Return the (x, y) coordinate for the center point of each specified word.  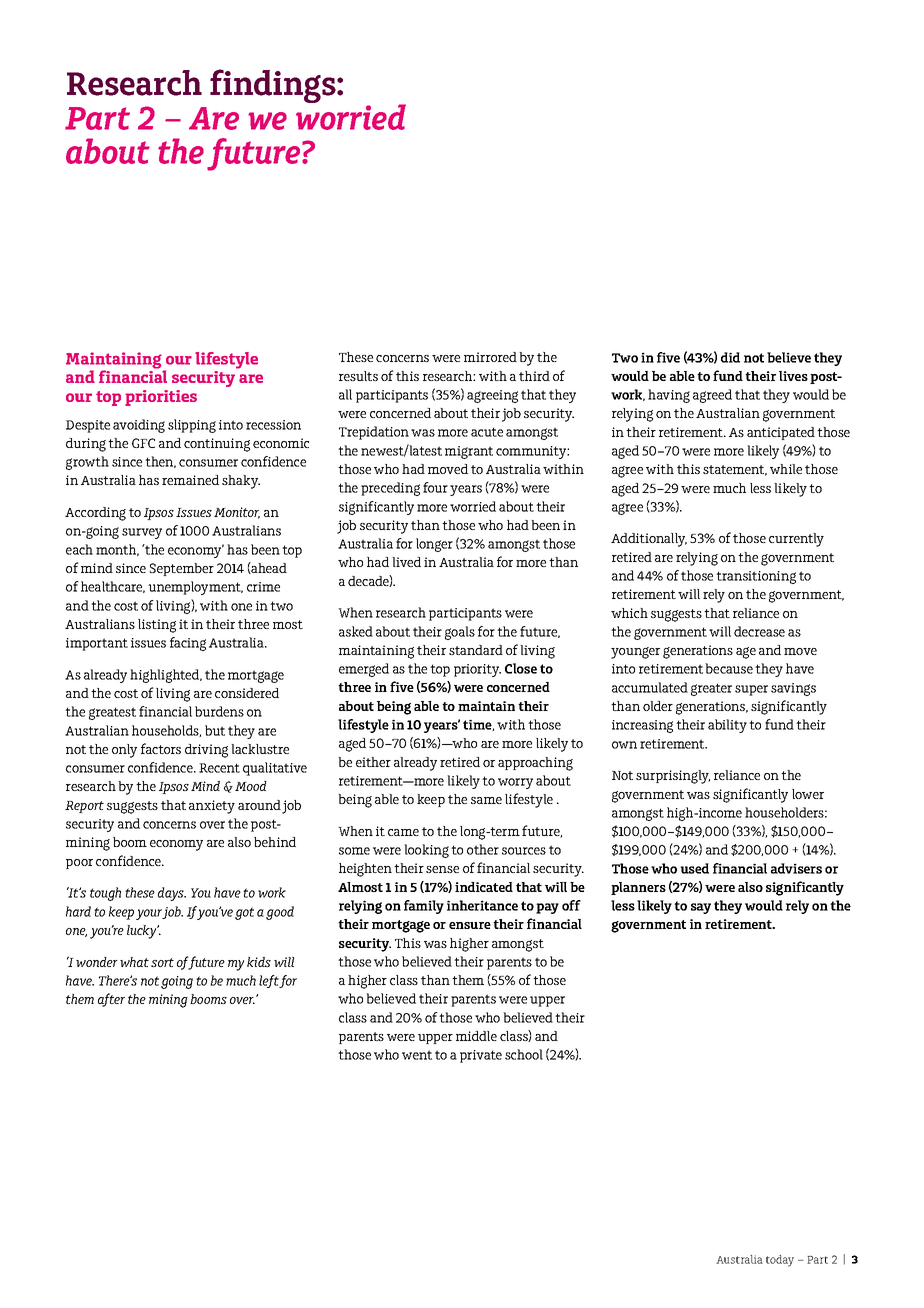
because (729, 668)
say (701, 908)
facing (188, 644)
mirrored (490, 357)
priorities (161, 398)
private (481, 1056)
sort (162, 962)
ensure (470, 925)
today (780, 1261)
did (730, 357)
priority (477, 670)
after (111, 1000)
